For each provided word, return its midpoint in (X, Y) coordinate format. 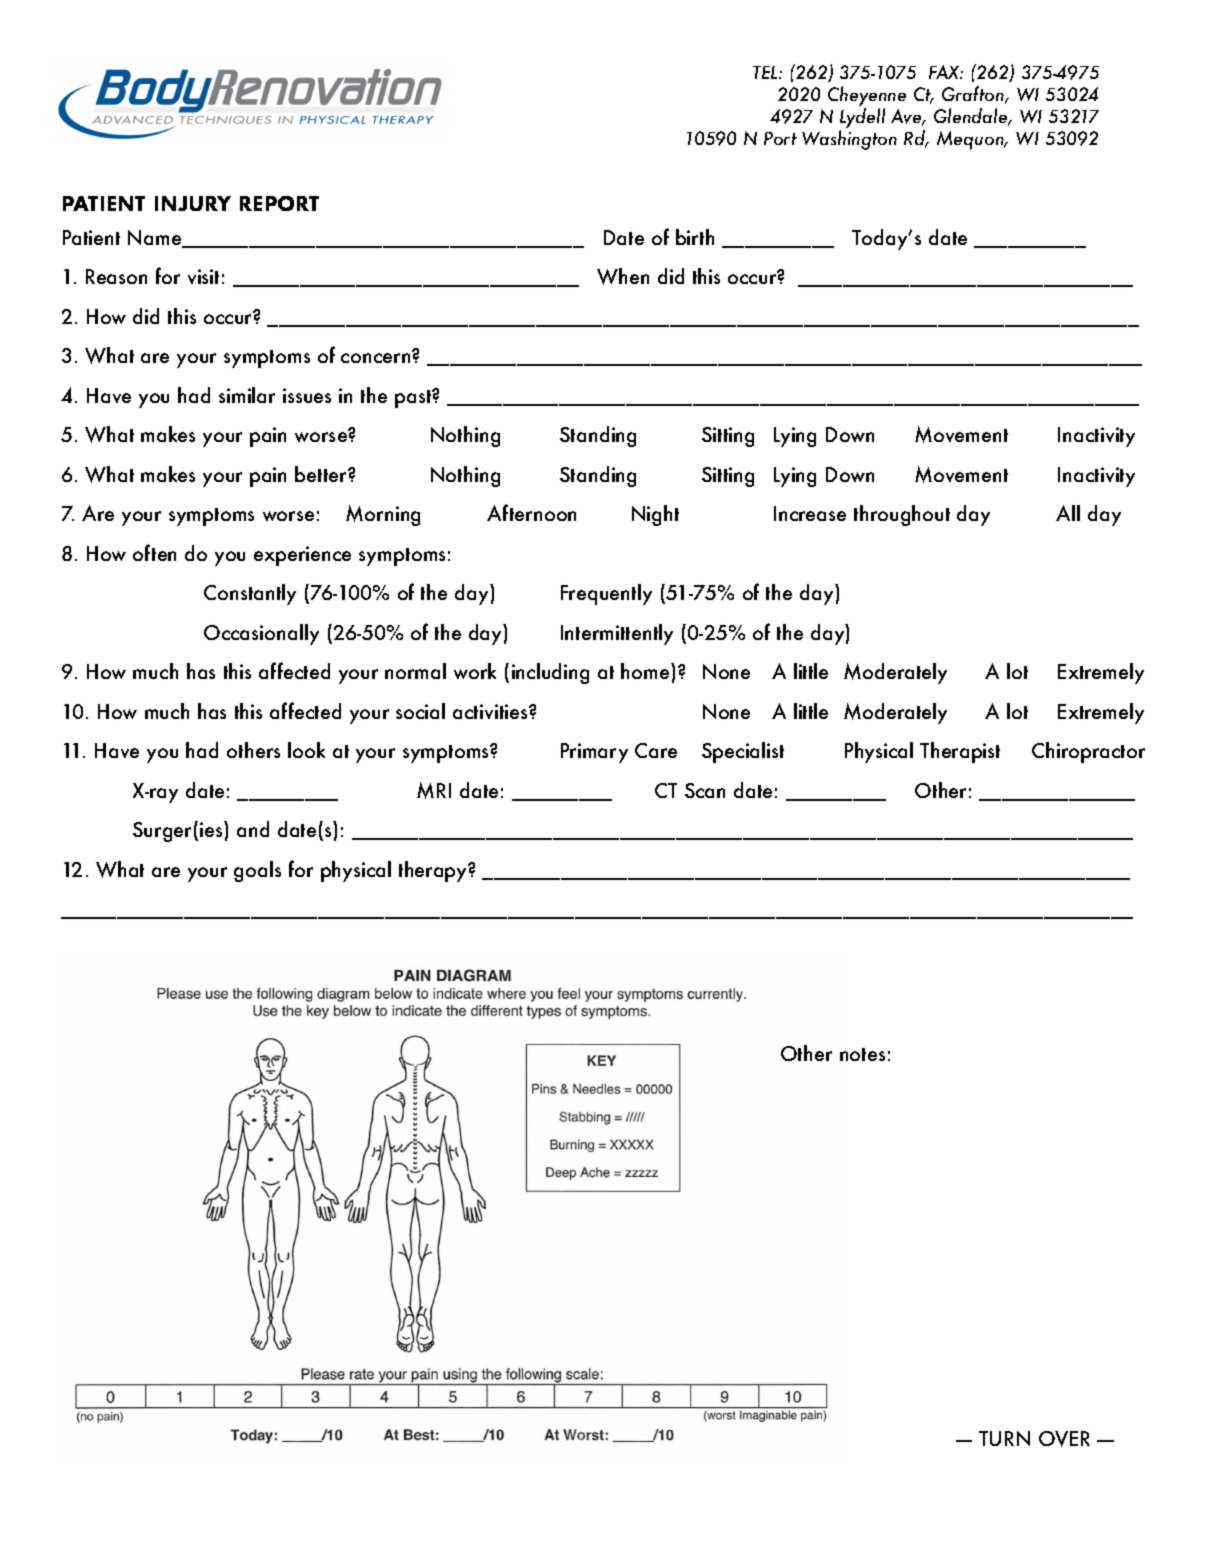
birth (695, 237)
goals (257, 871)
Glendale (972, 117)
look (306, 750)
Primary (594, 753)
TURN (1004, 1438)
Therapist (960, 752)
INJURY (193, 203)
